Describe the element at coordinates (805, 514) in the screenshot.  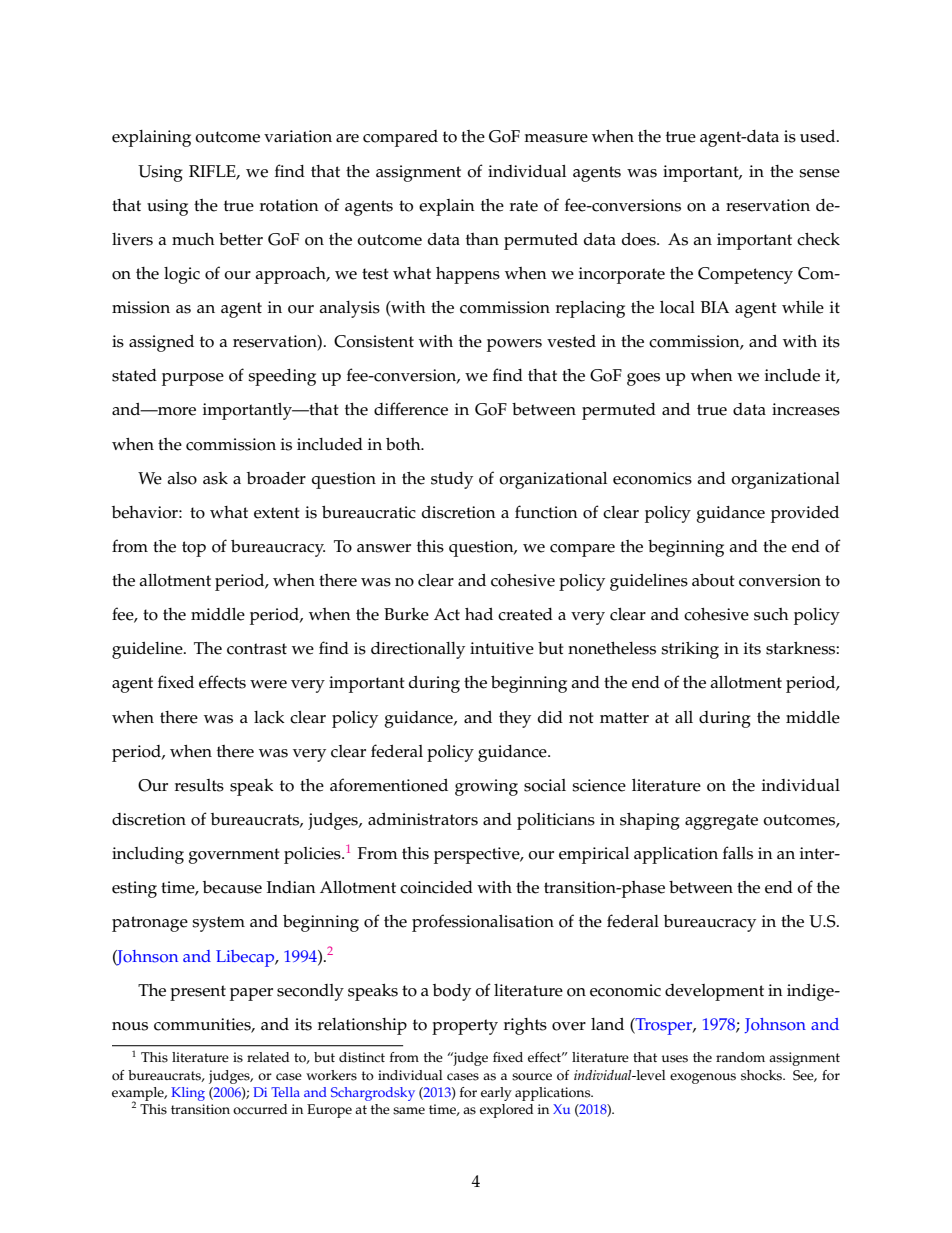
I see `provided` at that location.
